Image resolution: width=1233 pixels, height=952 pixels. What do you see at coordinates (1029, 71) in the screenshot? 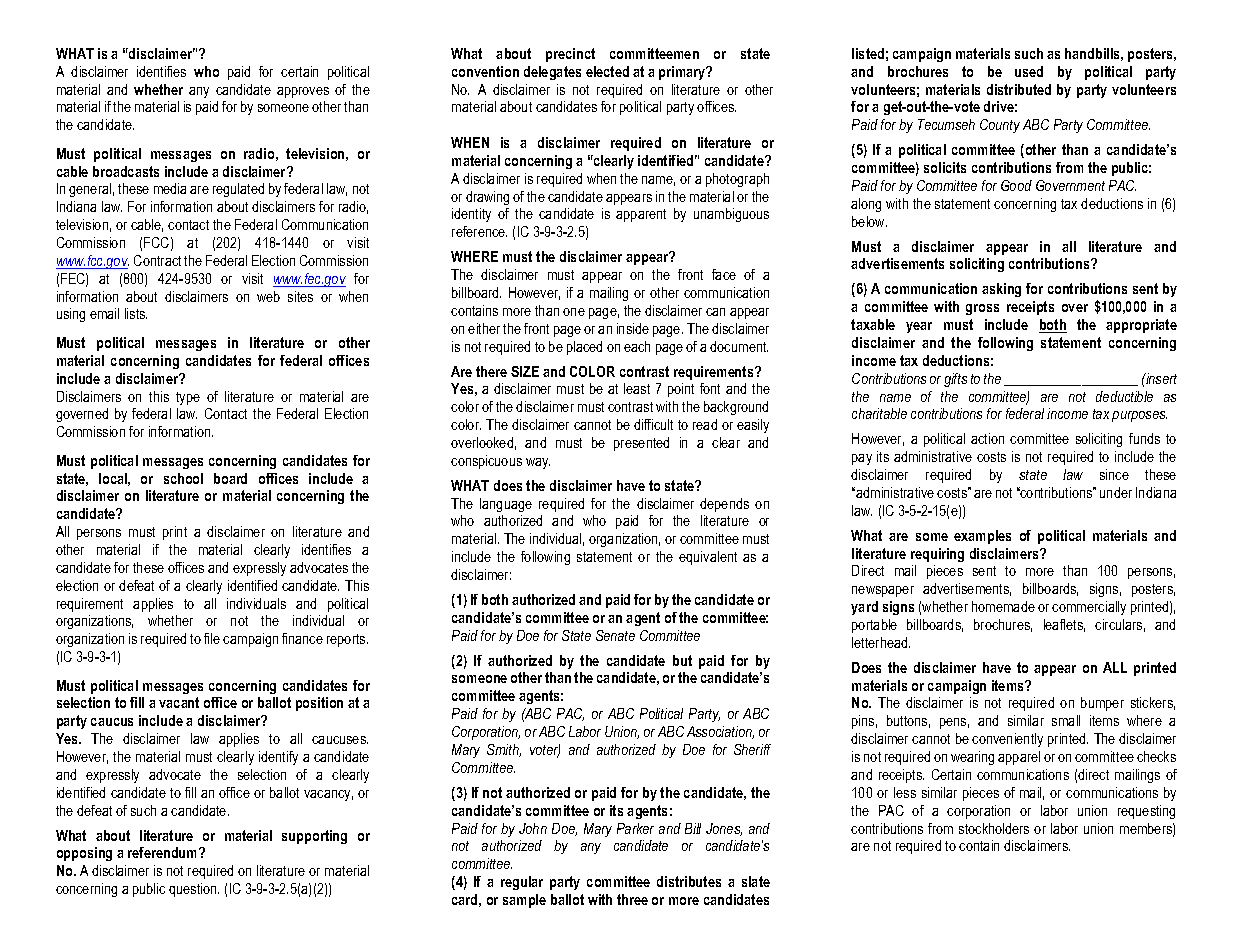
I see `used` at bounding box center [1029, 71].
